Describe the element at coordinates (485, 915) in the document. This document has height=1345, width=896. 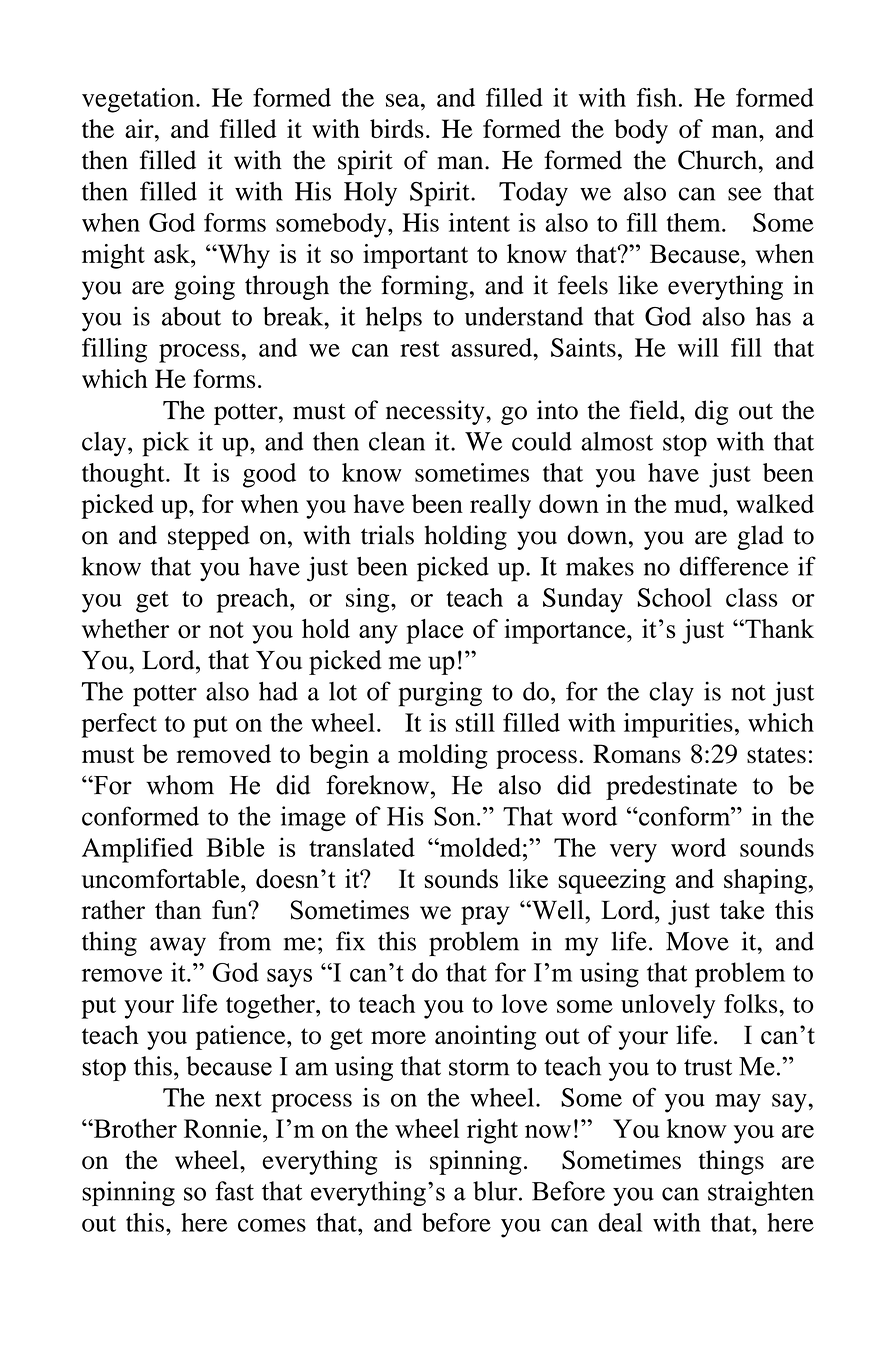
I see `pray` at that location.
